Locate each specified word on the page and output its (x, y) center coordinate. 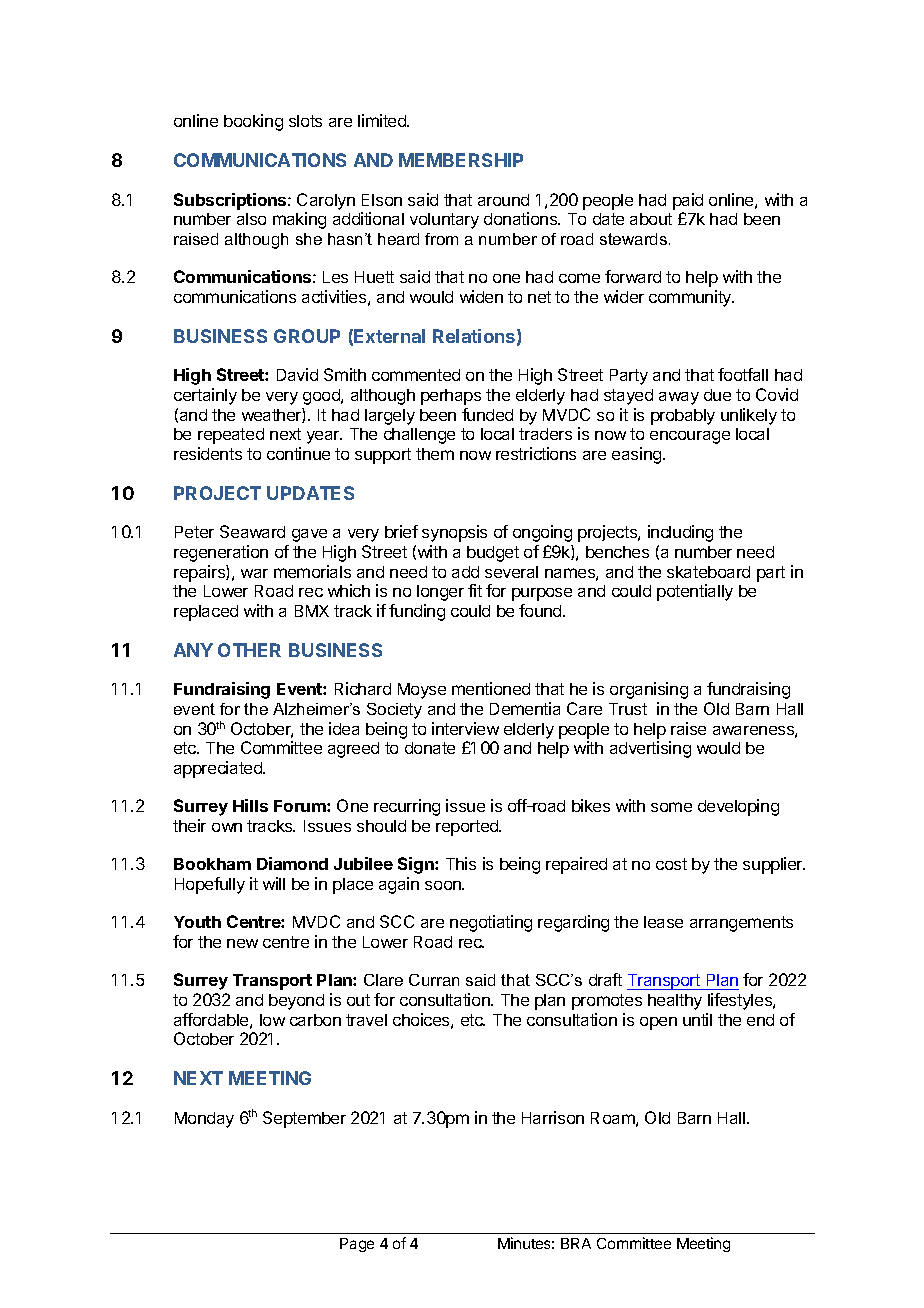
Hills (250, 805)
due (717, 395)
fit (475, 590)
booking (253, 122)
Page (357, 1245)
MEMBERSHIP (461, 160)
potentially (695, 592)
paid (688, 201)
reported (468, 828)
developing (738, 807)
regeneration (221, 553)
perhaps (451, 397)
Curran (434, 980)
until (697, 1019)
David (297, 374)
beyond (296, 1002)
